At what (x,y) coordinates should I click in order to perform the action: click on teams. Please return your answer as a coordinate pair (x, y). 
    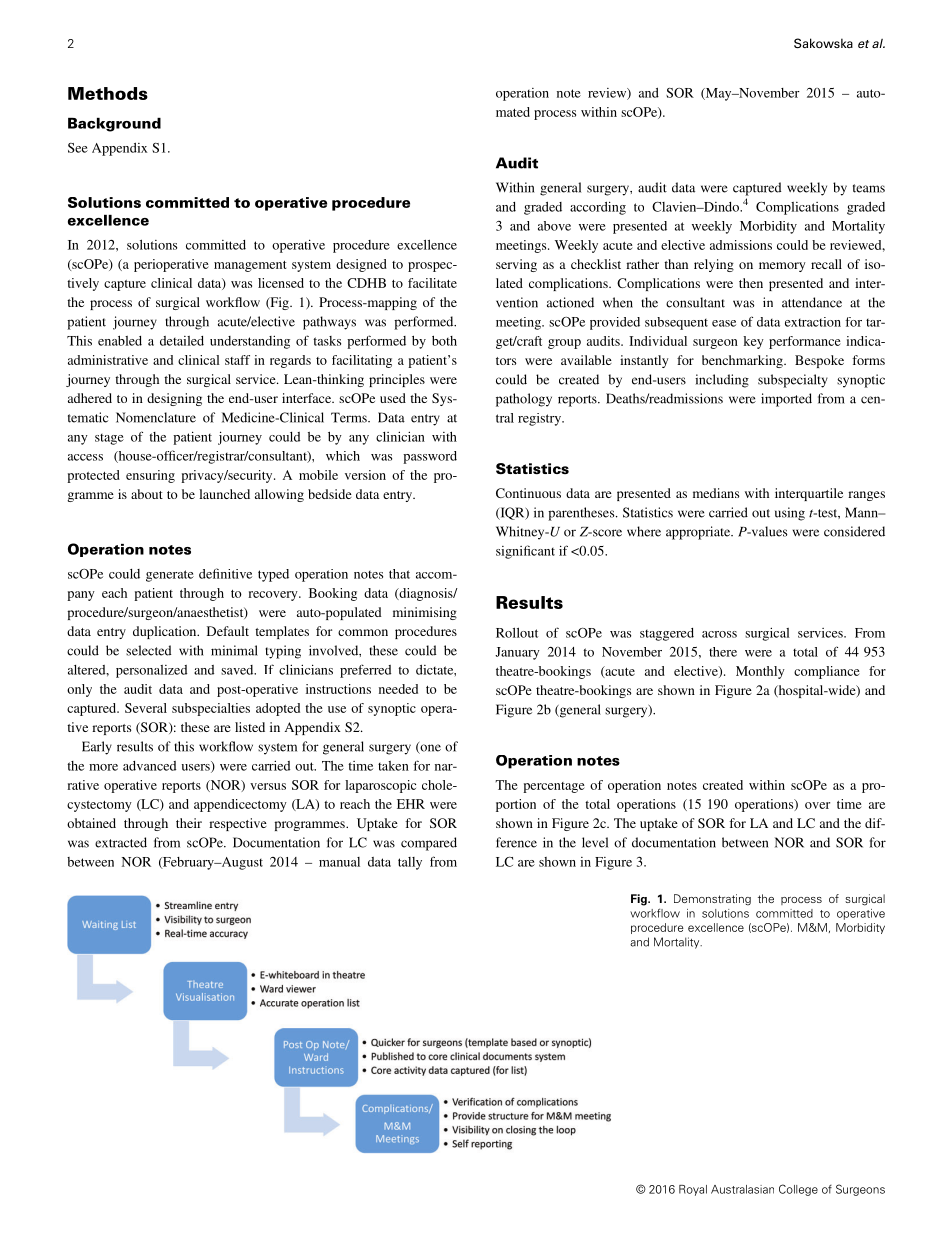
    Looking at the image, I should click on (869, 188).
